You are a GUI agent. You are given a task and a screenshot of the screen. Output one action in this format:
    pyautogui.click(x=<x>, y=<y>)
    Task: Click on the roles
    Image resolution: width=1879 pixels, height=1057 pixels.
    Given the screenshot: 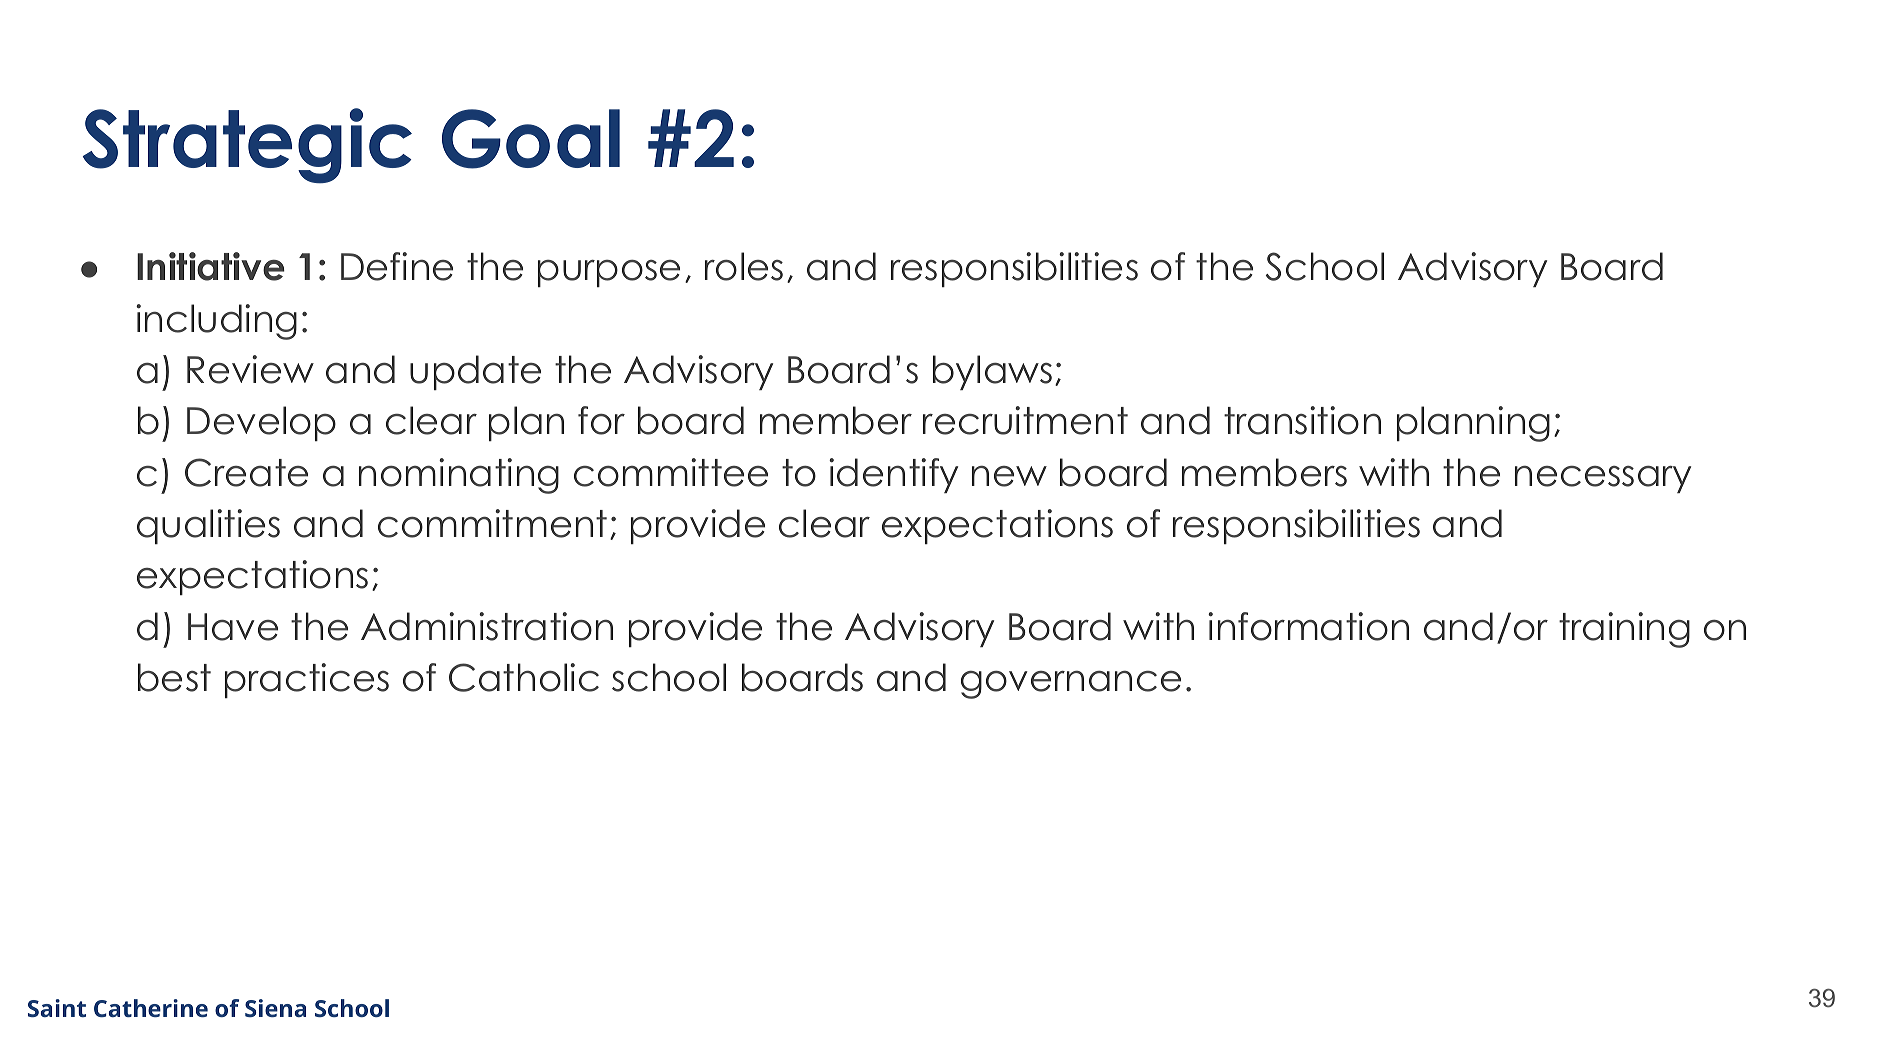 What is the action you would take?
    pyautogui.click(x=744, y=266)
